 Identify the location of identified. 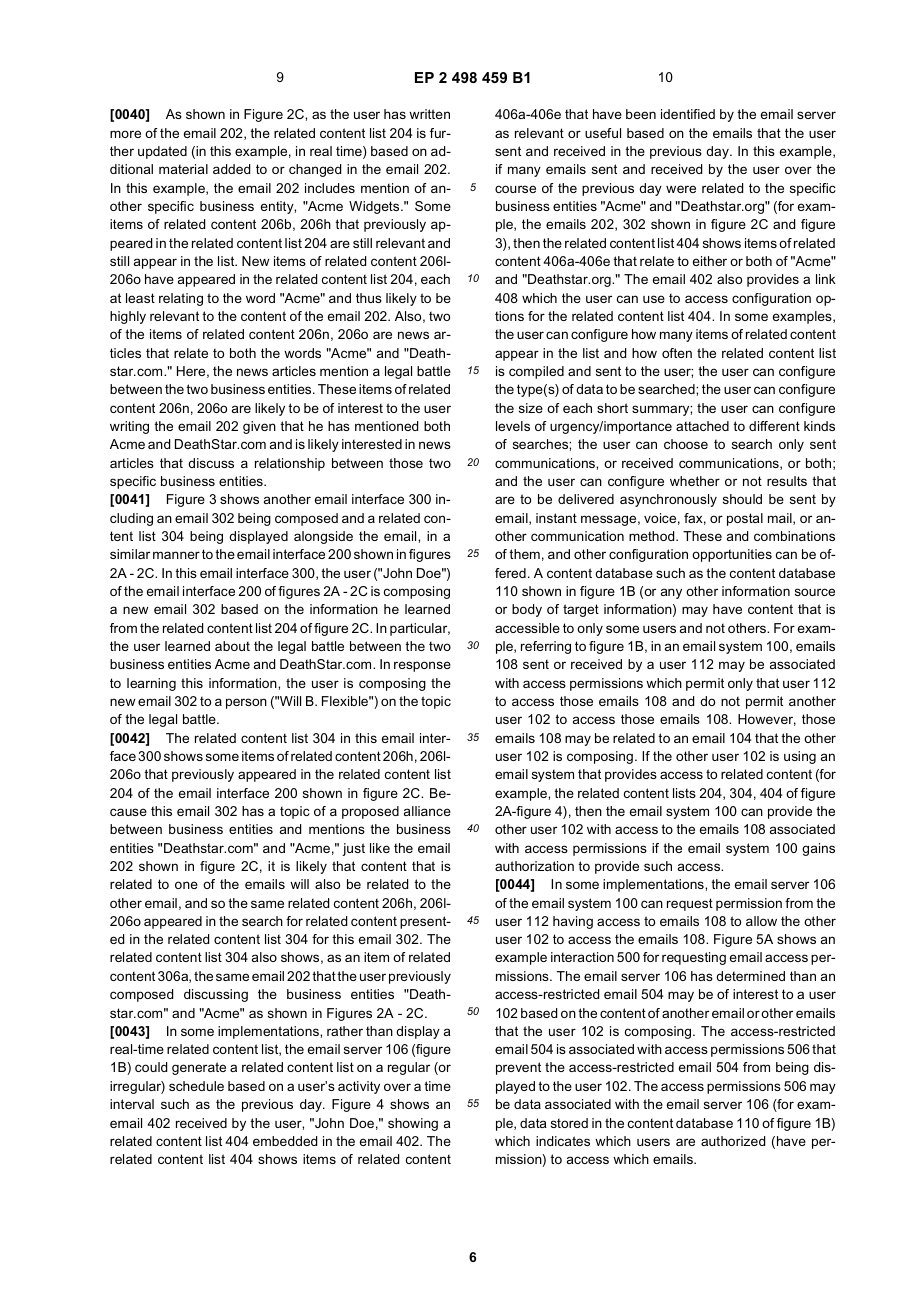
(688, 114).
